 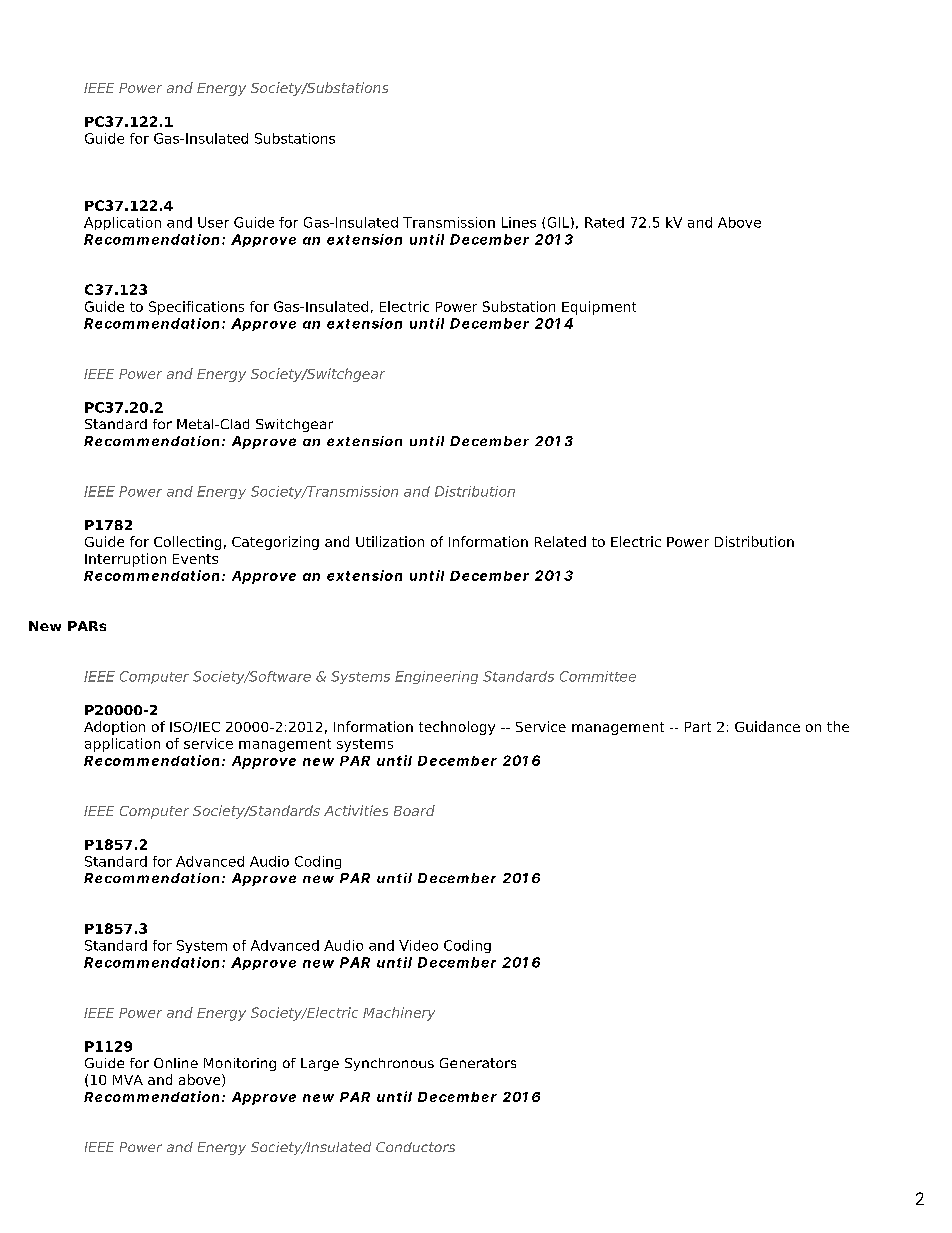 I want to click on Conductors, so click(x=415, y=1147).
